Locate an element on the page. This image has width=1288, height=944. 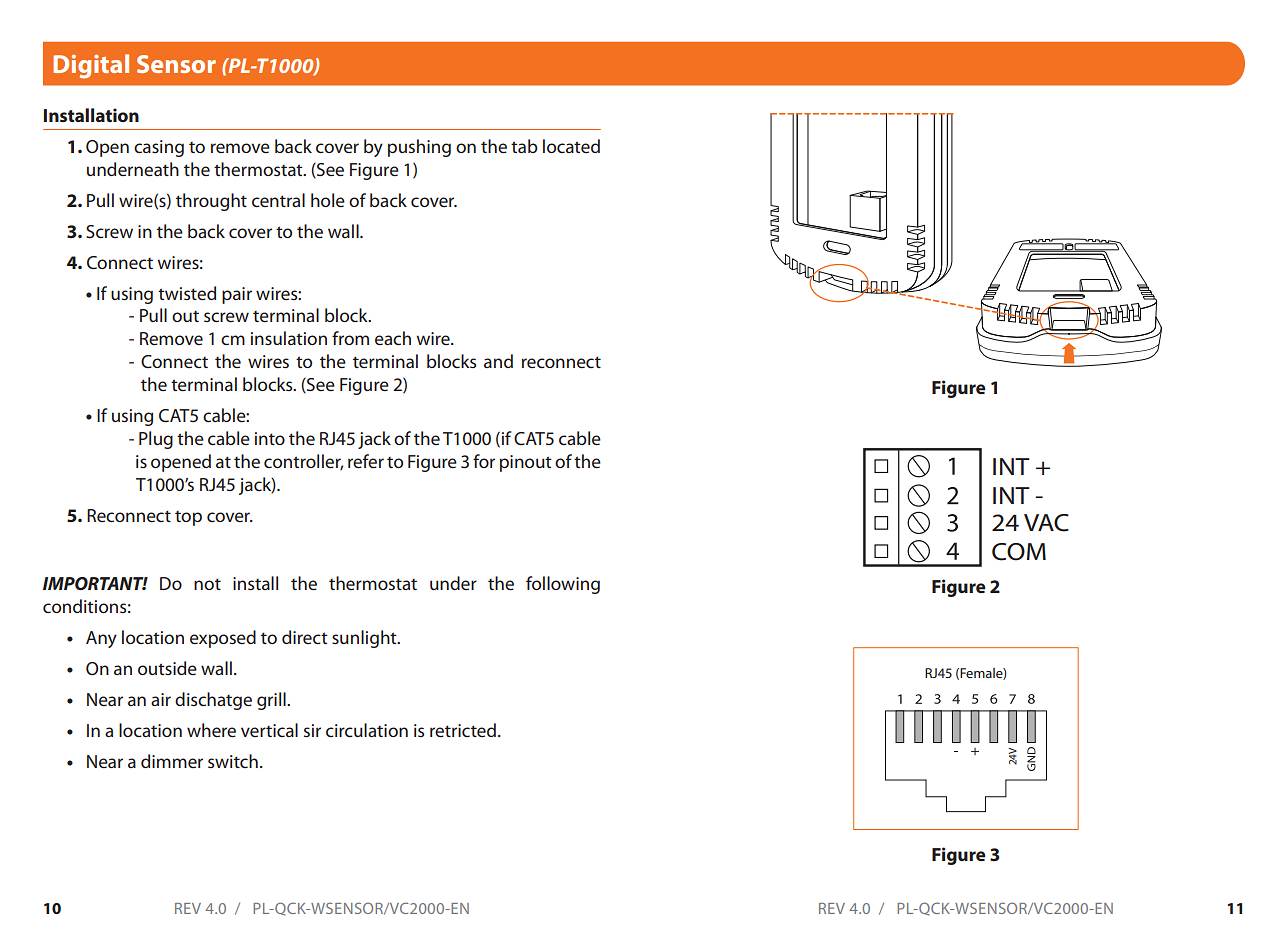
pinout is located at coordinates (526, 463).
